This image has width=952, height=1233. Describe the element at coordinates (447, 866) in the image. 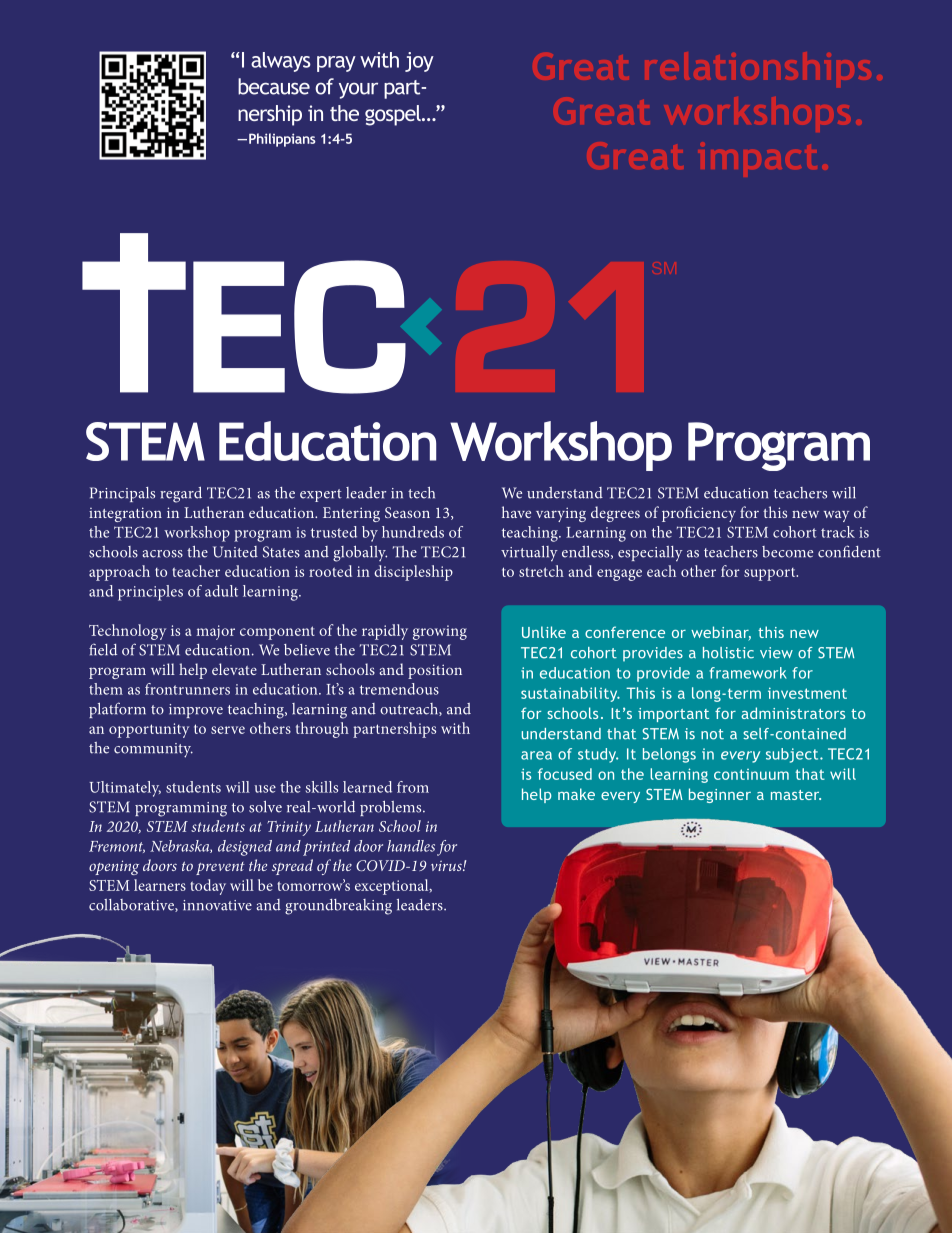

I see `virus` at that location.
